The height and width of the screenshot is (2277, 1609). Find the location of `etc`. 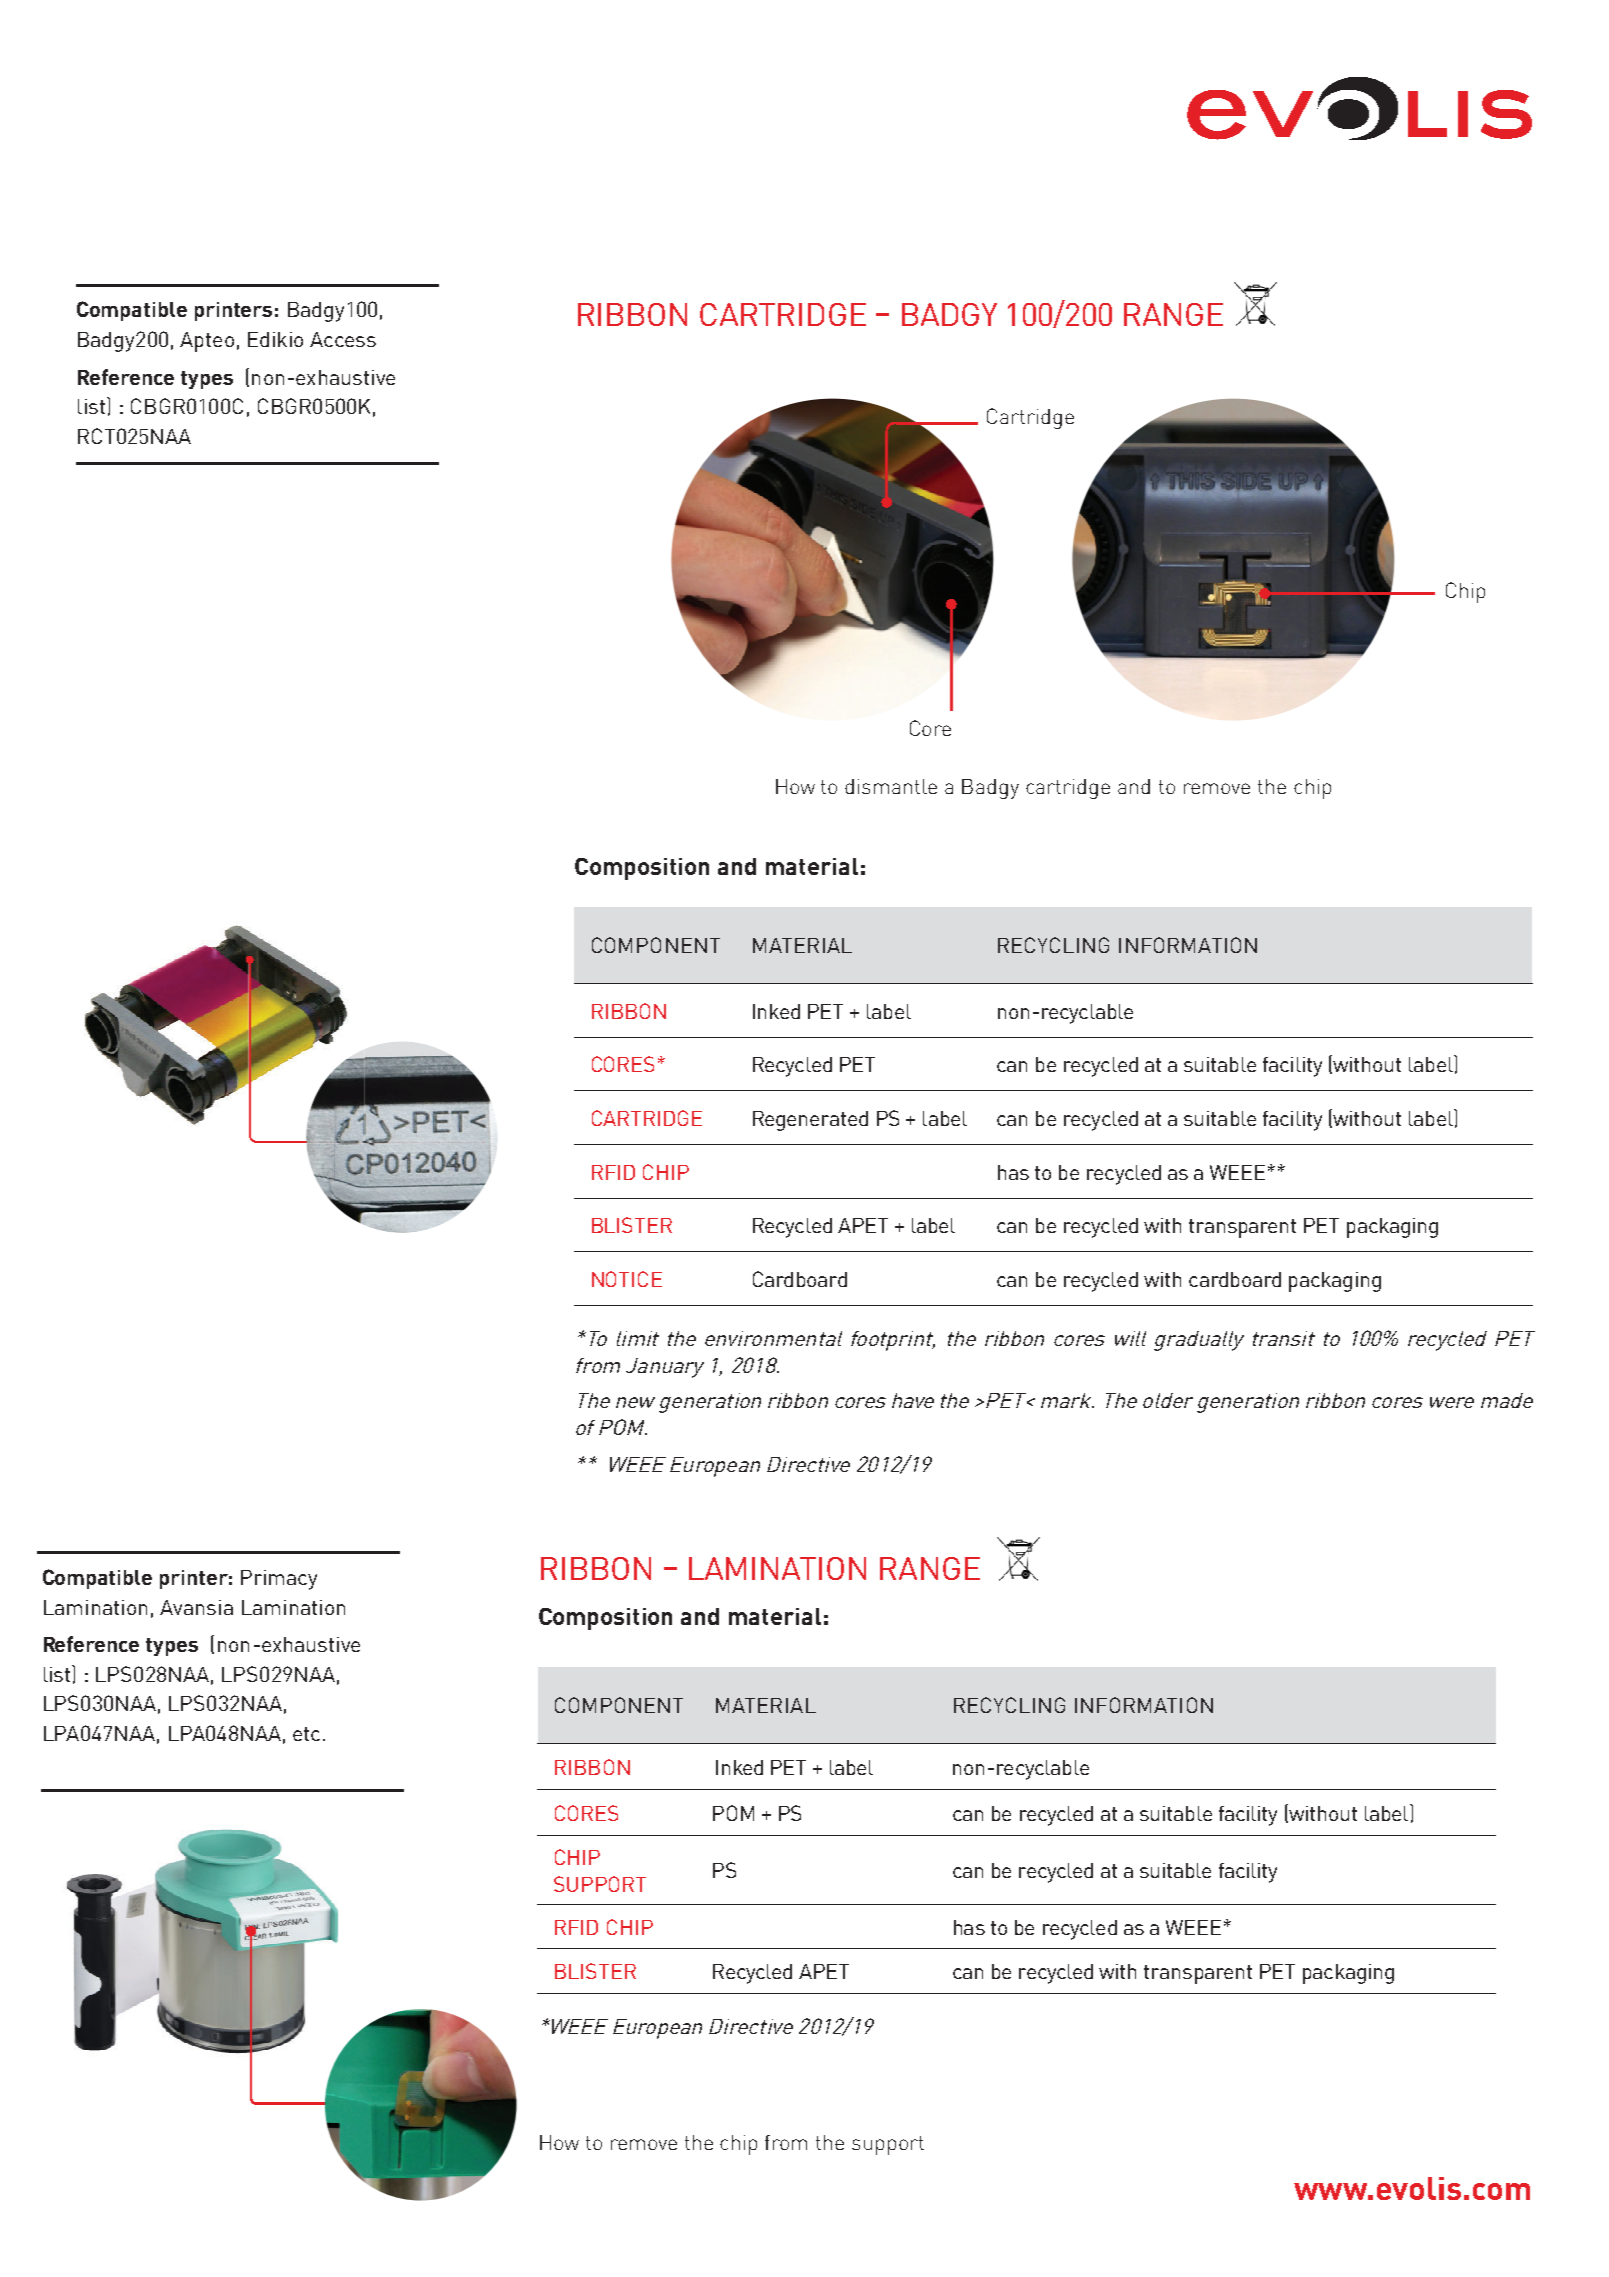

etc is located at coordinates (306, 1734).
